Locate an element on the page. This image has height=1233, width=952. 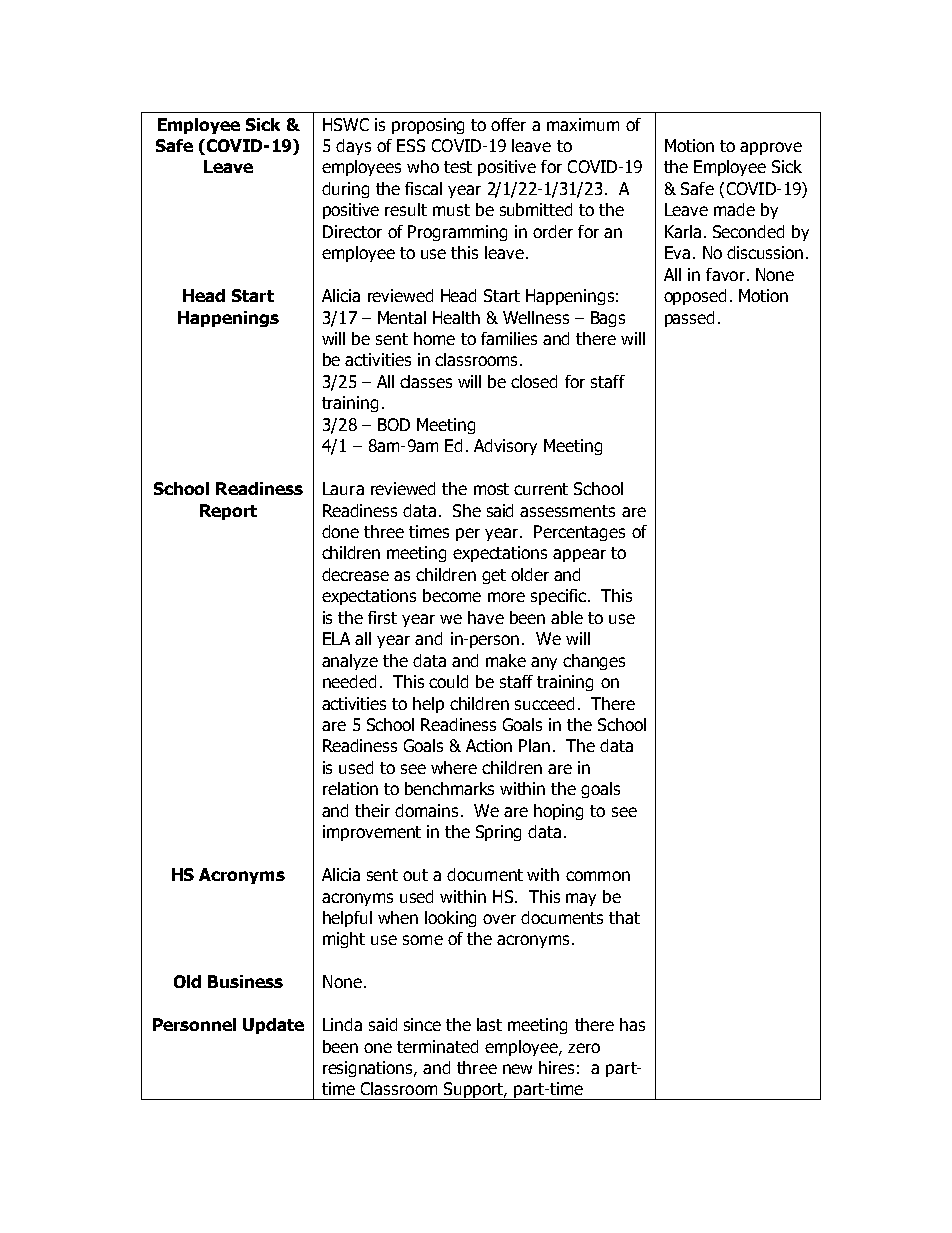
Laura is located at coordinates (343, 488).
